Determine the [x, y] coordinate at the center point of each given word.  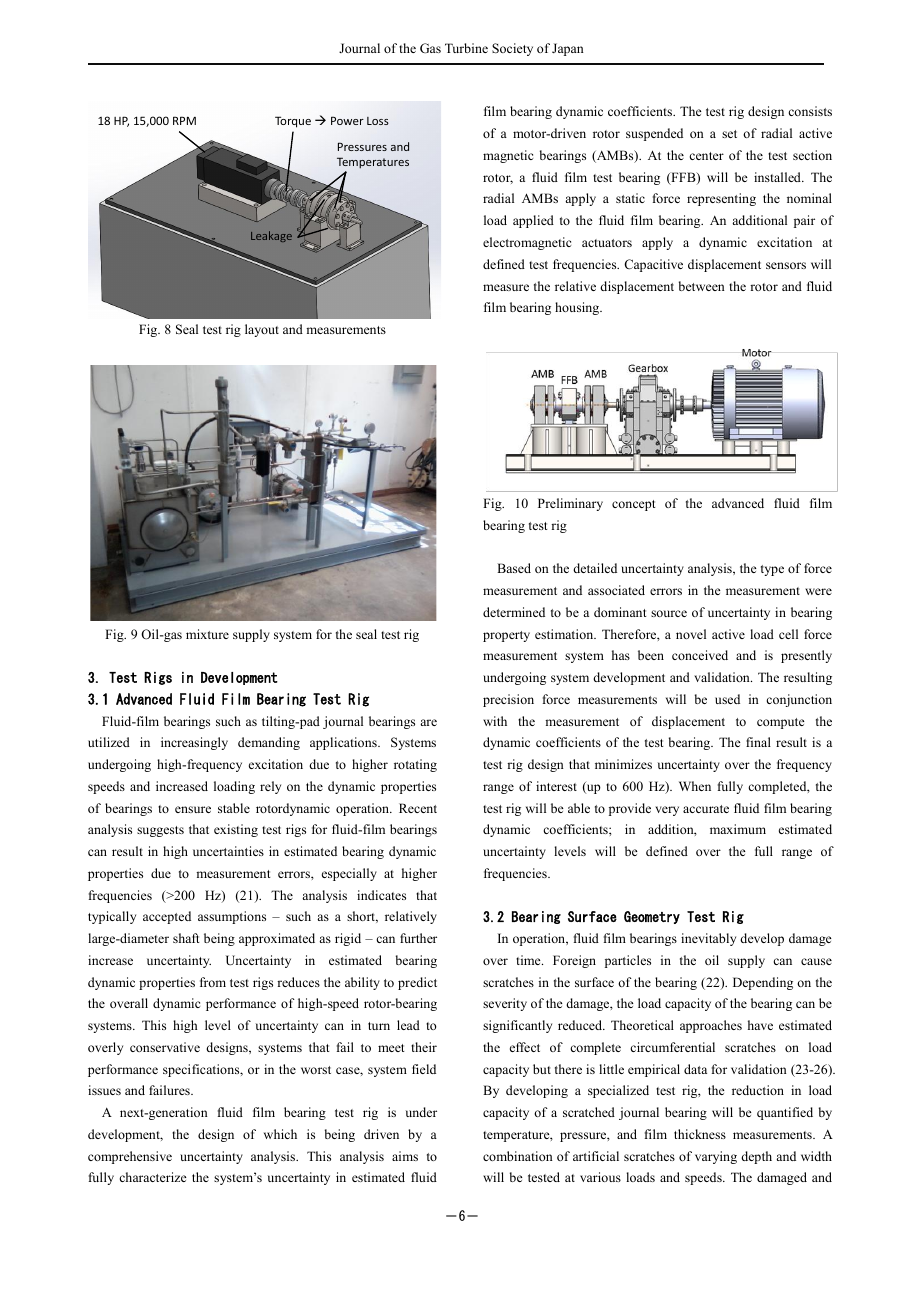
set [729, 134]
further [418, 938]
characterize [153, 1177]
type [772, 570]
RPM [184, 120]
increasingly [194, 743]
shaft [186, 938]
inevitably [708, 939]
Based [514, 568]
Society [512, 49]
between [702, 286]
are [428, 722]
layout [262, 330]
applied [533, 221]
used [727, 699]
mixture [207, 634]
